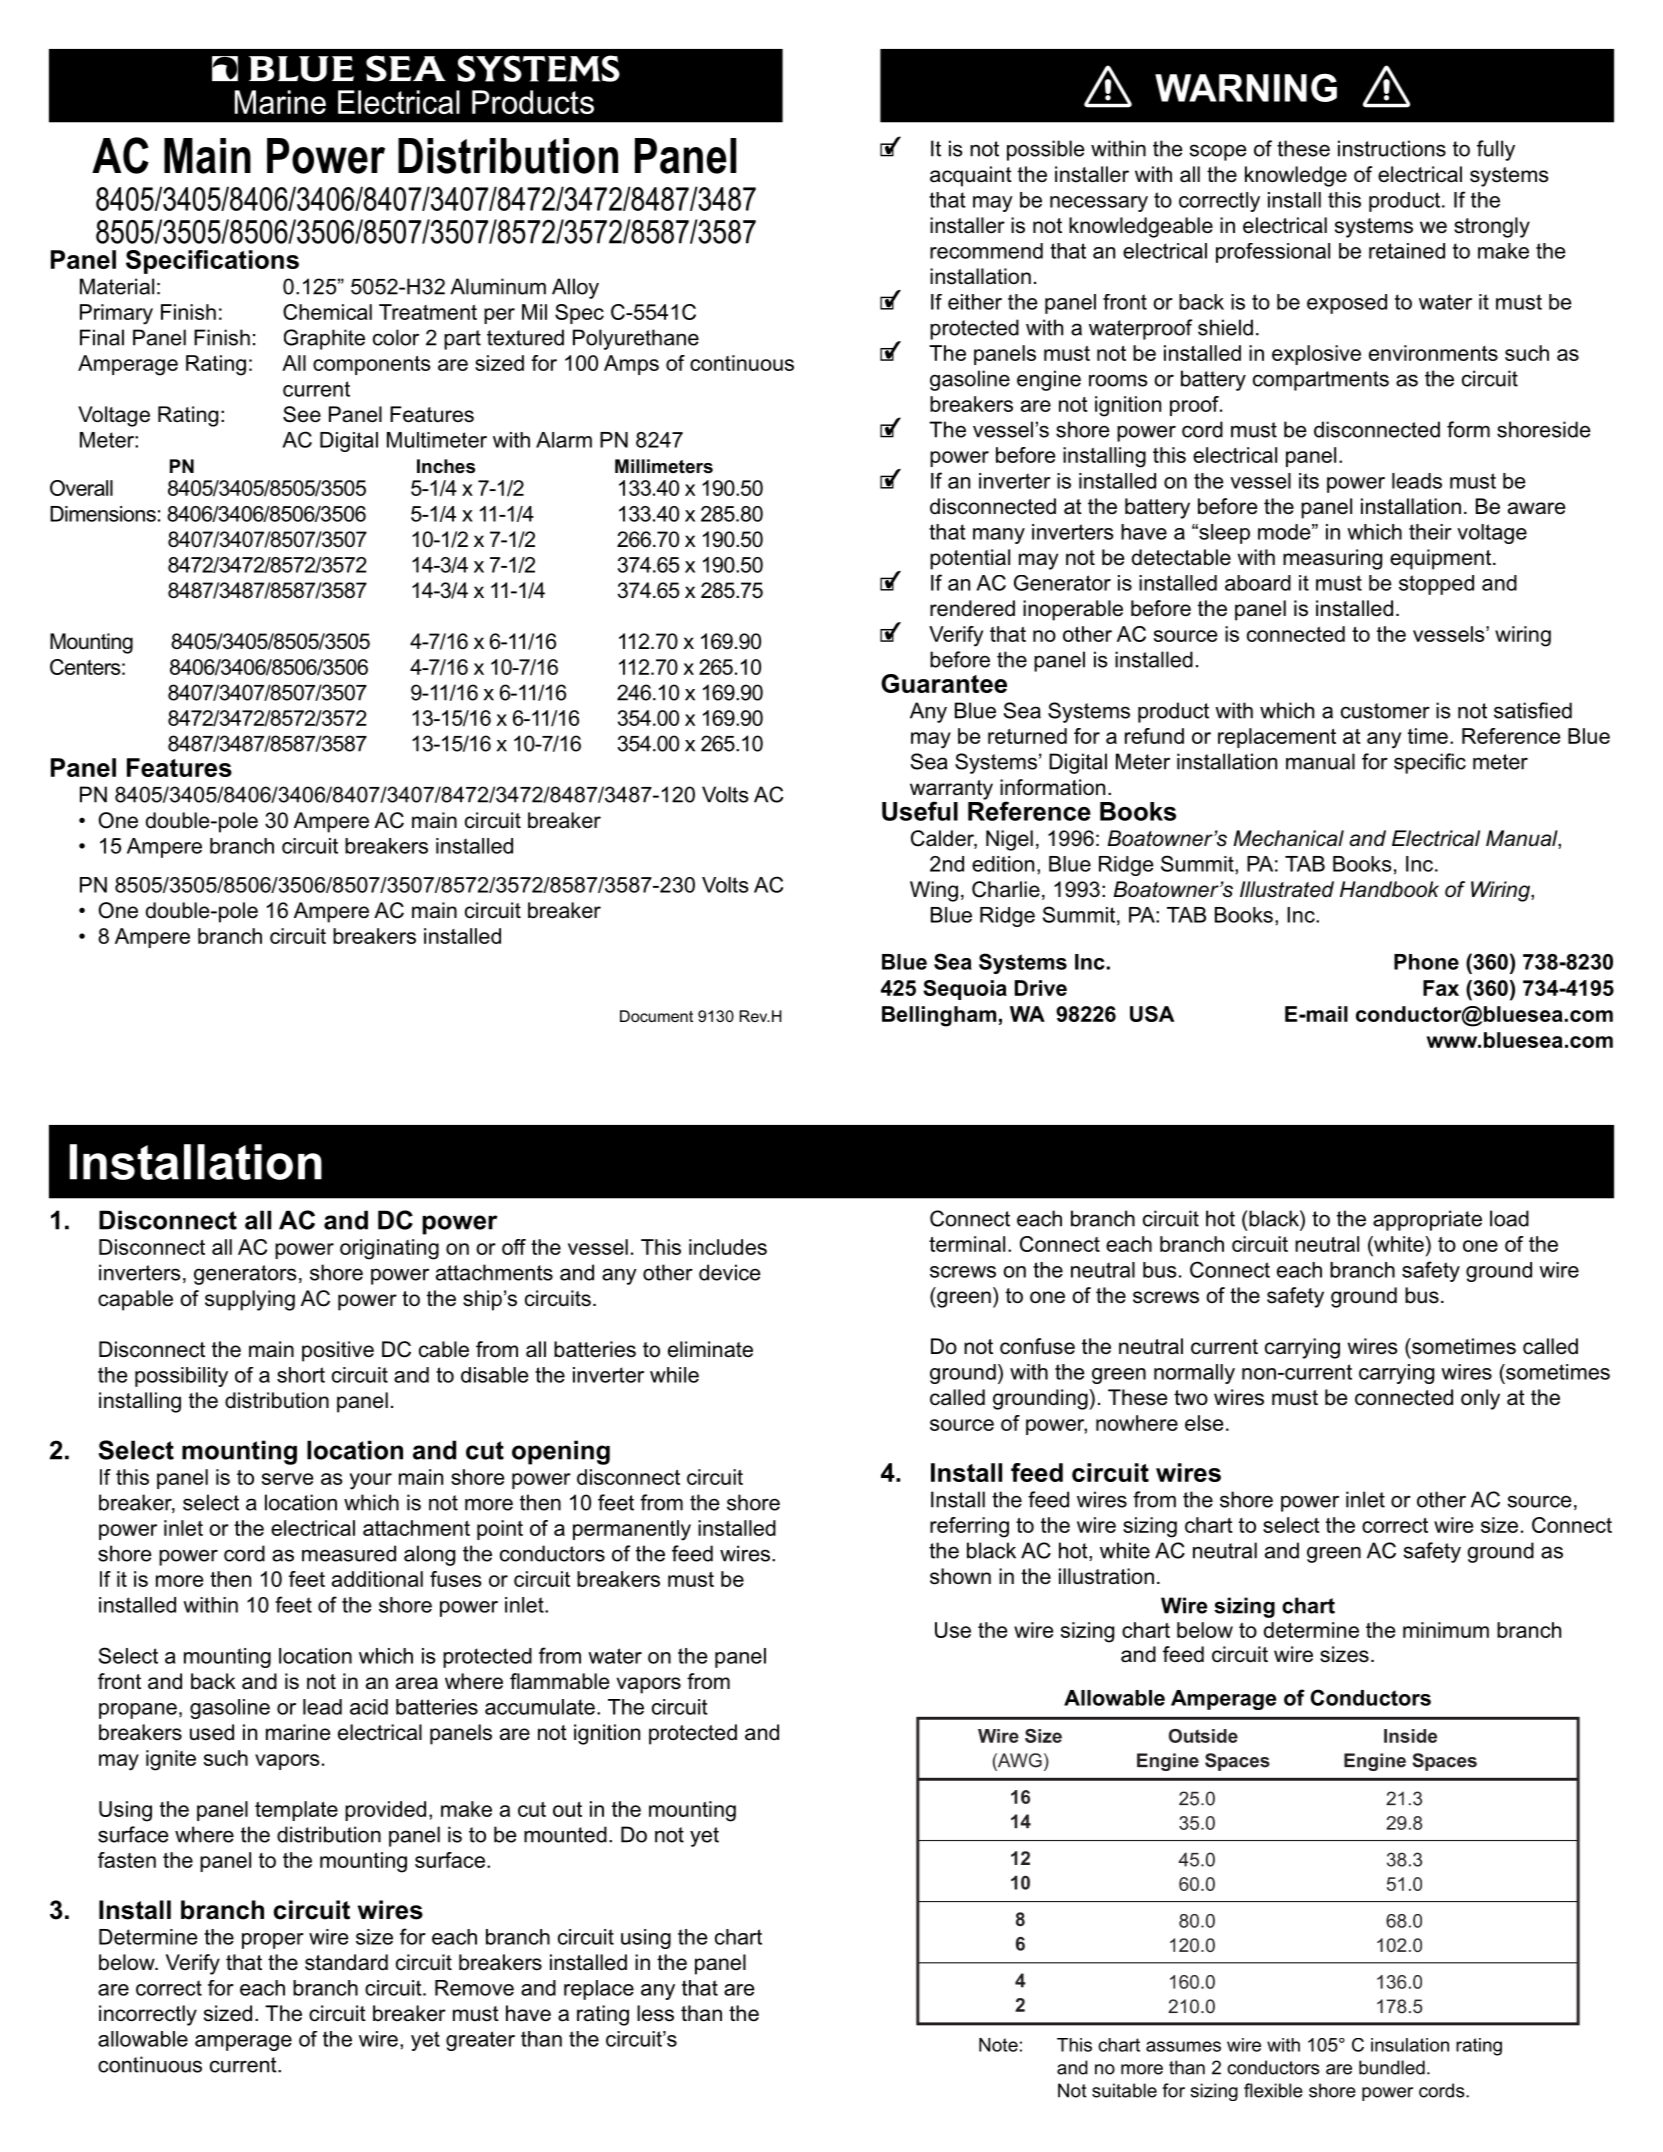 This screenshot has height=2152, width=1663. What do you see at coordinates (273, 1941) in the screenshot?
I see `proper` at bounding box center [273, 1941].
